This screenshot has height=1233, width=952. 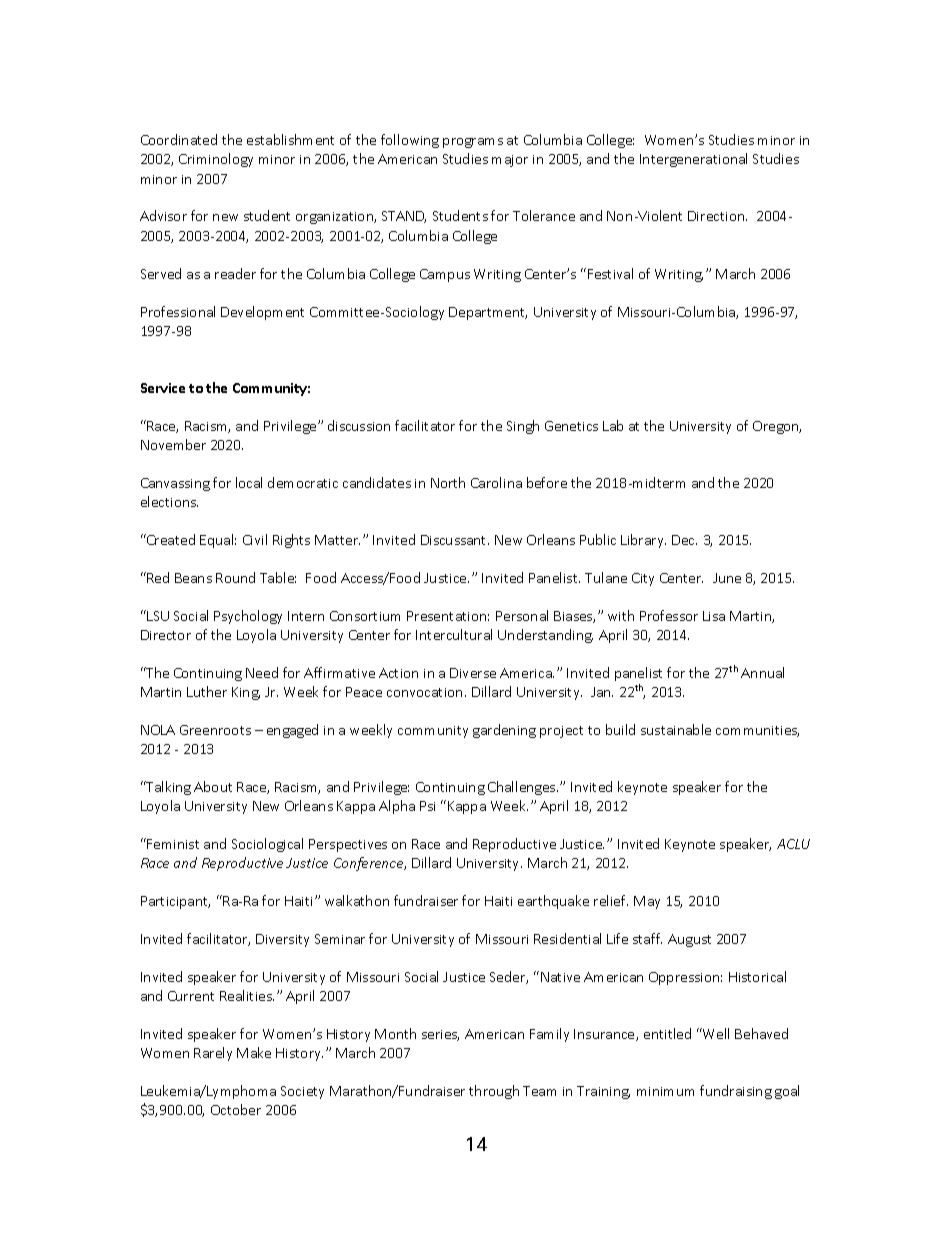 What do you see at coordinates (454, 634) in the screenshot?
I see `Intercultural` at bounding box center [454, 634].
